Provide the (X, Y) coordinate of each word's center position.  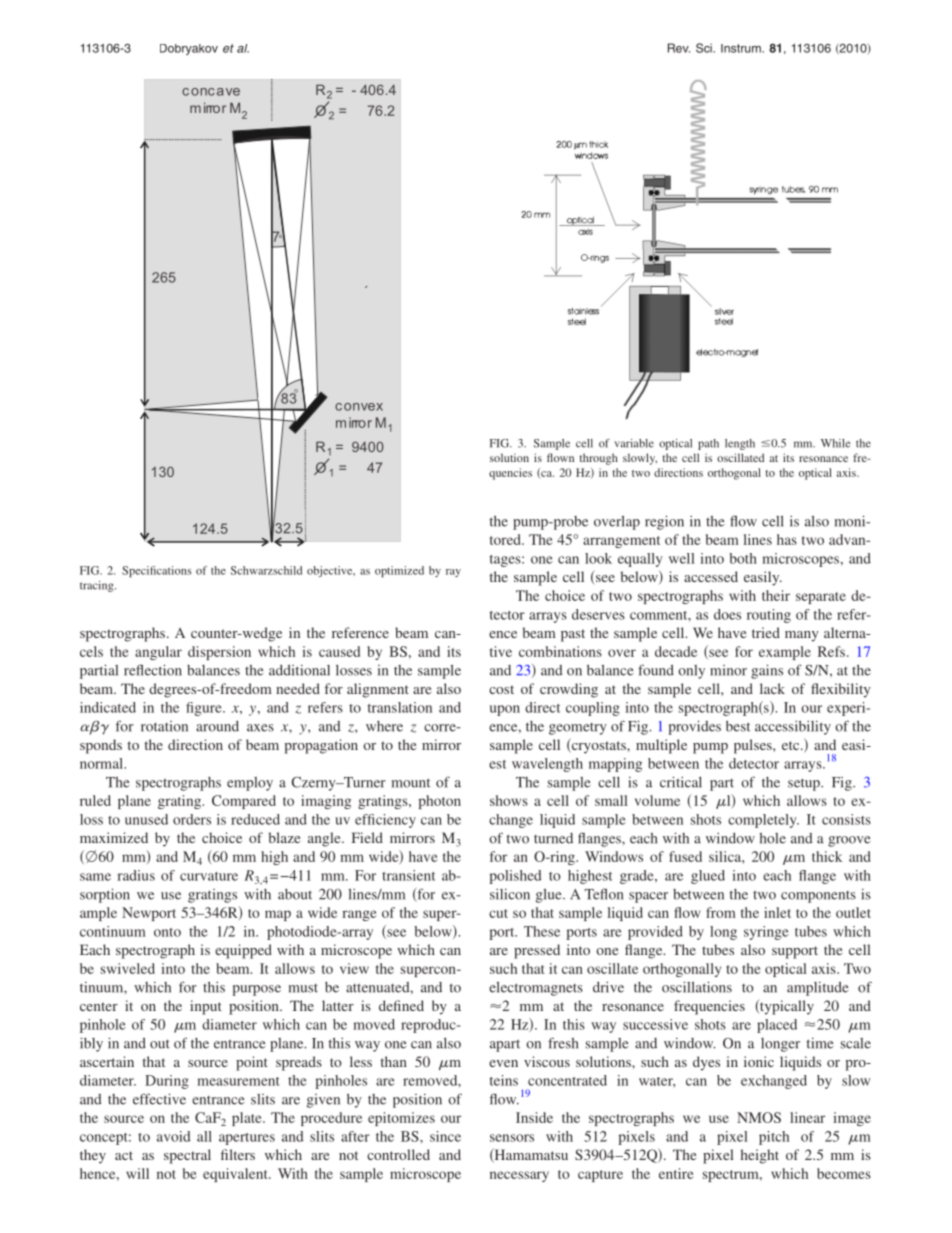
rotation (164, 726)
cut (498, 913)
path (708, 444)
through (598, 459)
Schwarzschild (266, 570)
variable (634, 443)
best (738, 726)
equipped (243, 951)
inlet (777, 912)
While (836, 443)
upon (505, 710)
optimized (399, 571)
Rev (679, 48)
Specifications (156, 571)
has (787, 539)
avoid (174, 1136)
